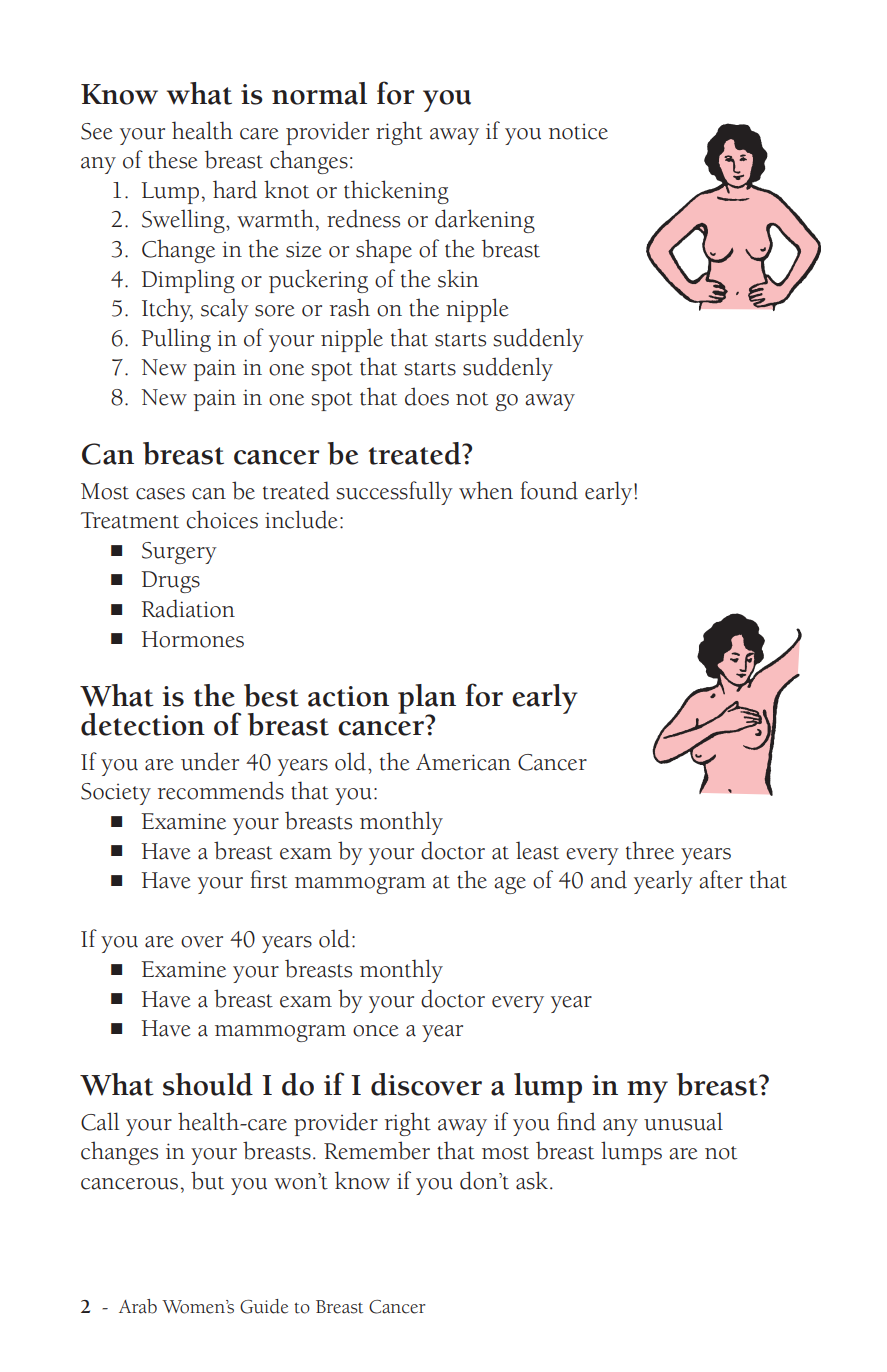 The width and height of the screenshot is (887, 1372). What do you see at coordinates (376, 1031) in the screenshot?
I see `once` at bounding box center [376, 1031].
